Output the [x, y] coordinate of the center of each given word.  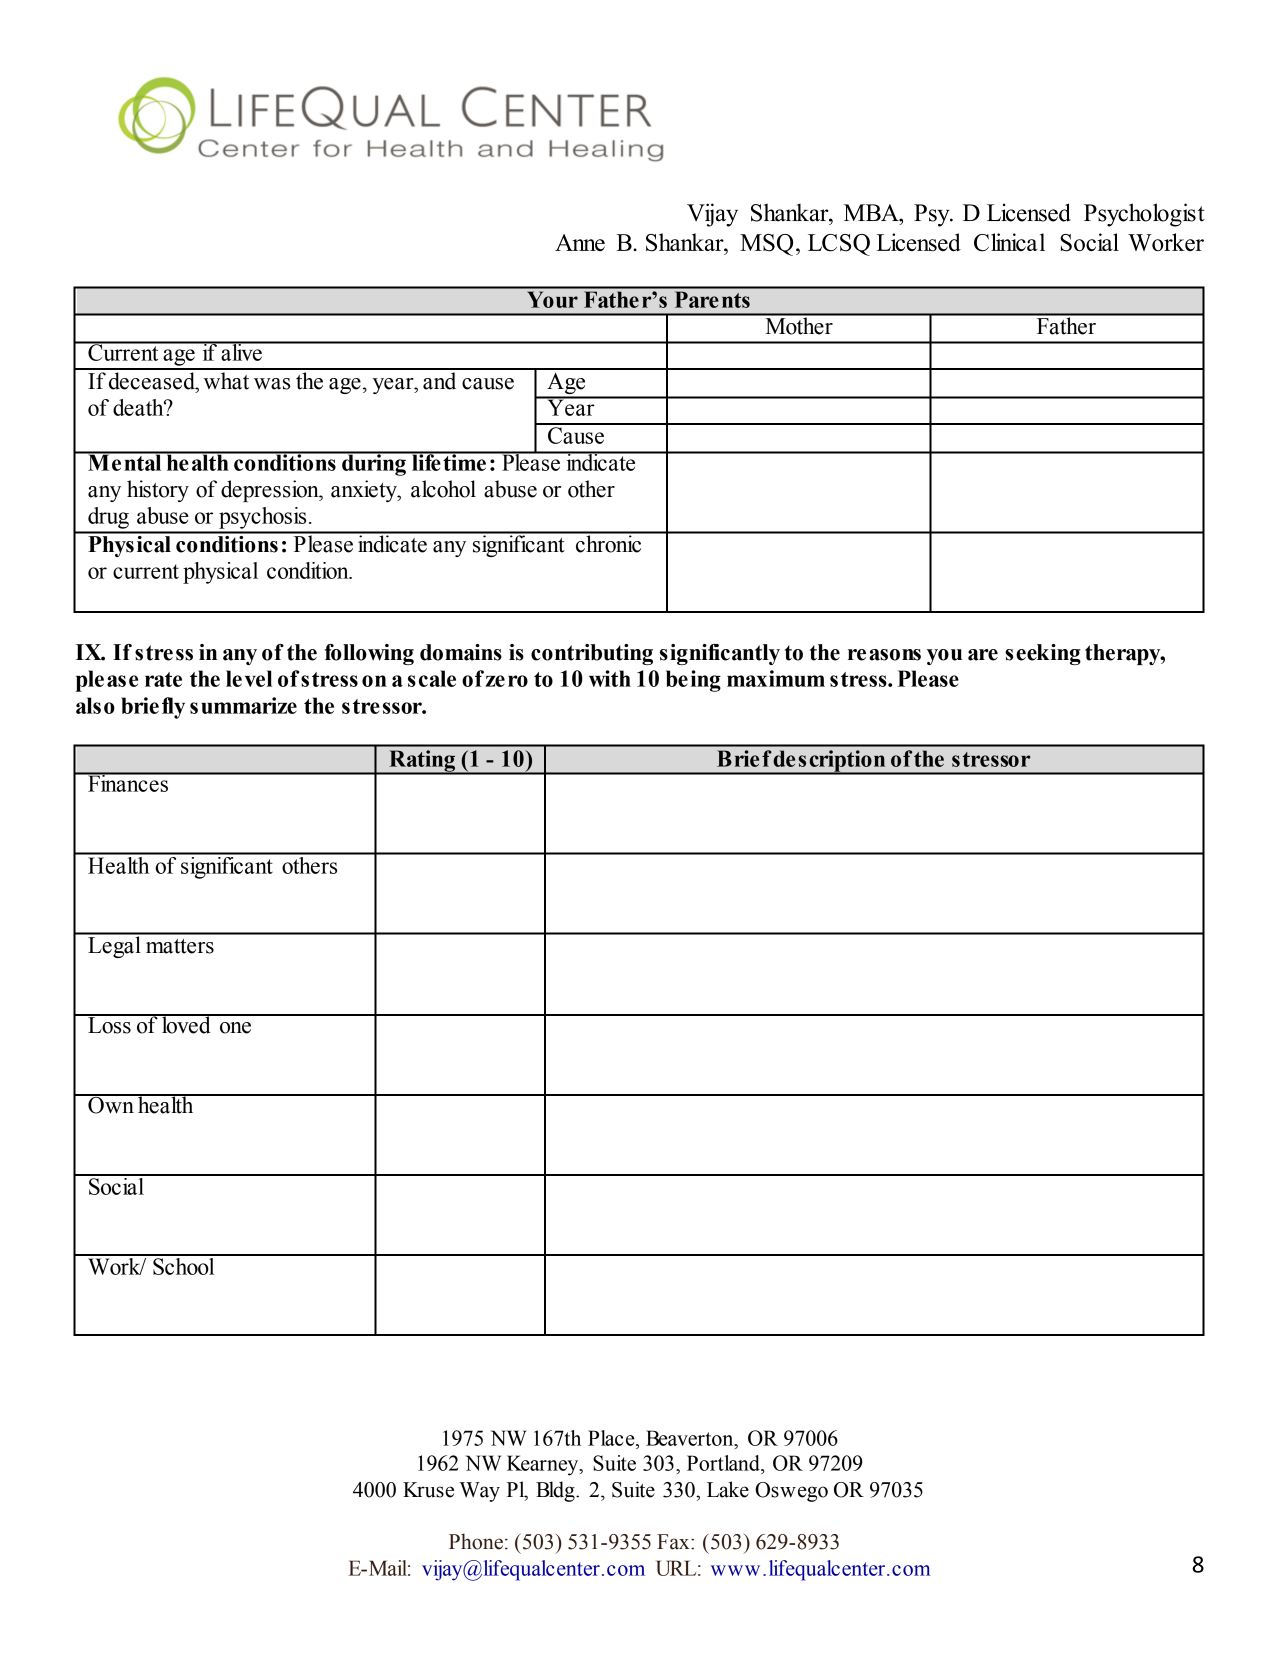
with [610, 678]
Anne [580, 242]
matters [180, 946]
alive [241, 351]
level [249, 678]
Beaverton [691, 1438]
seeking [1043, 654]
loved [186, 1024]
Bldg [556, 1491]
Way [479, 1492]
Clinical [1009, 242]
